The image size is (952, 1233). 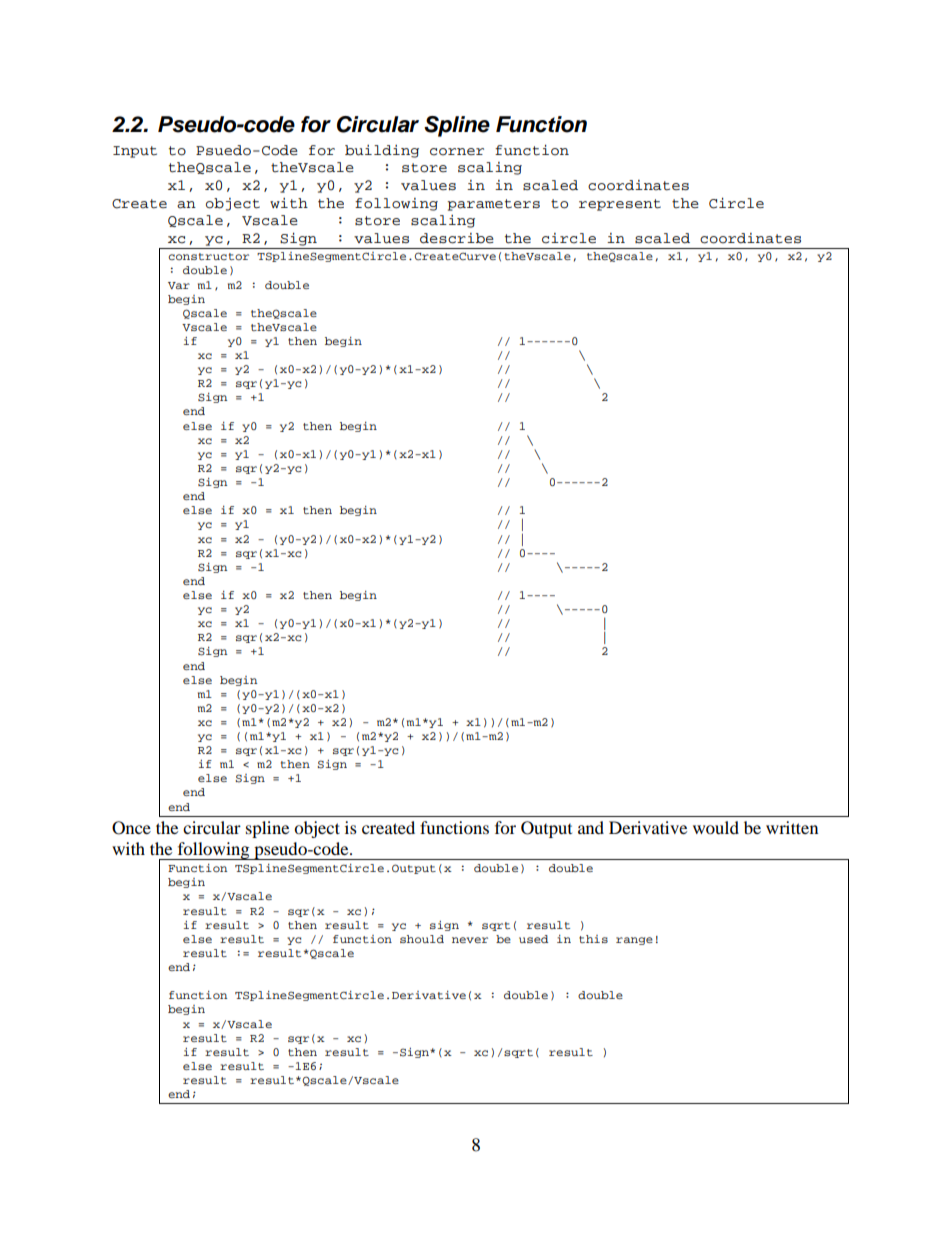 I want to click on should, so click(x=422, y=939).
